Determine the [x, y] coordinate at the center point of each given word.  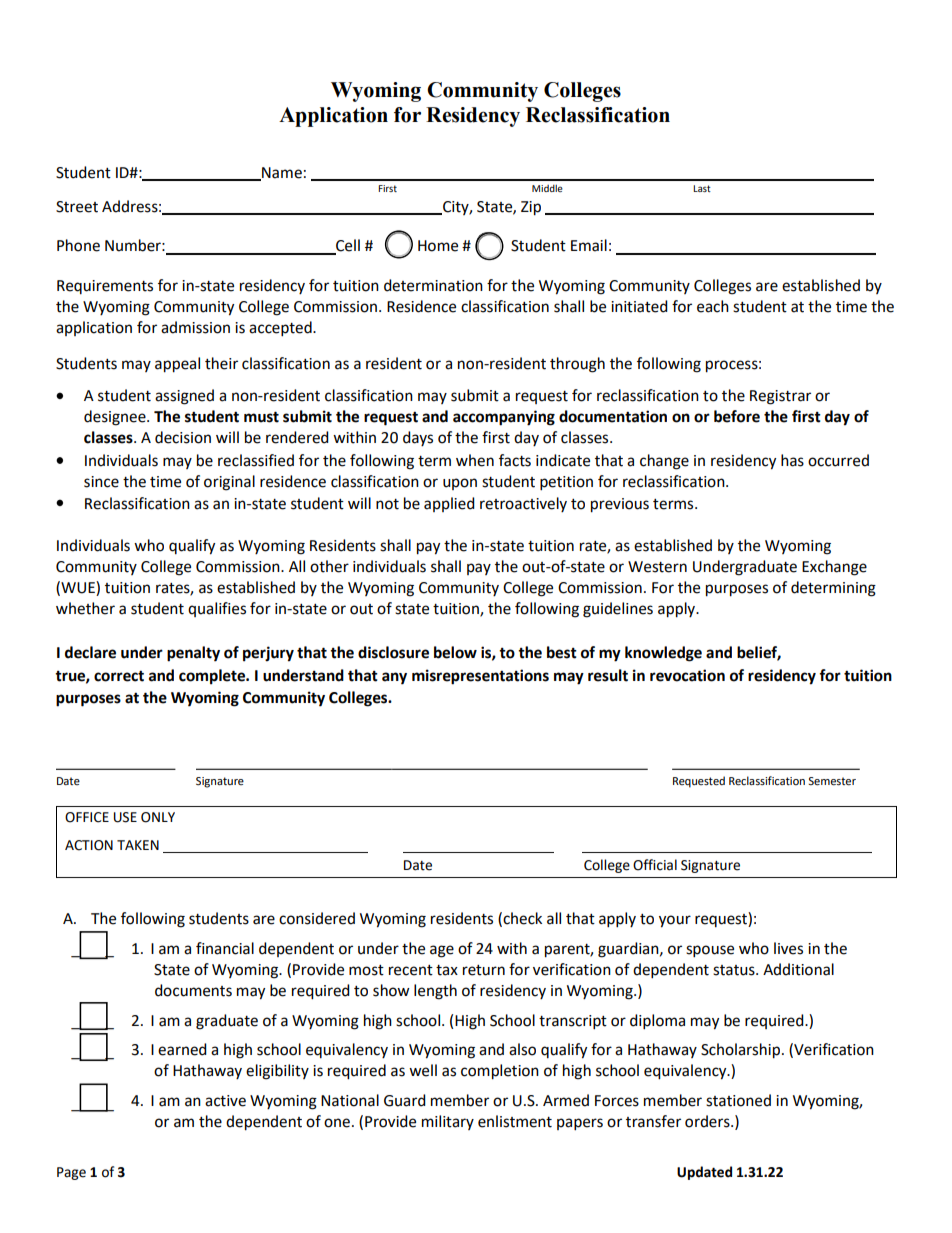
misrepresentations [480, 677]
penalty [193, 654]
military [448, 1122]
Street [77, 207]
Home [438, 246]
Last [702, 188]
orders [708, 1121]
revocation [687, 675]
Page [71, 1173]
